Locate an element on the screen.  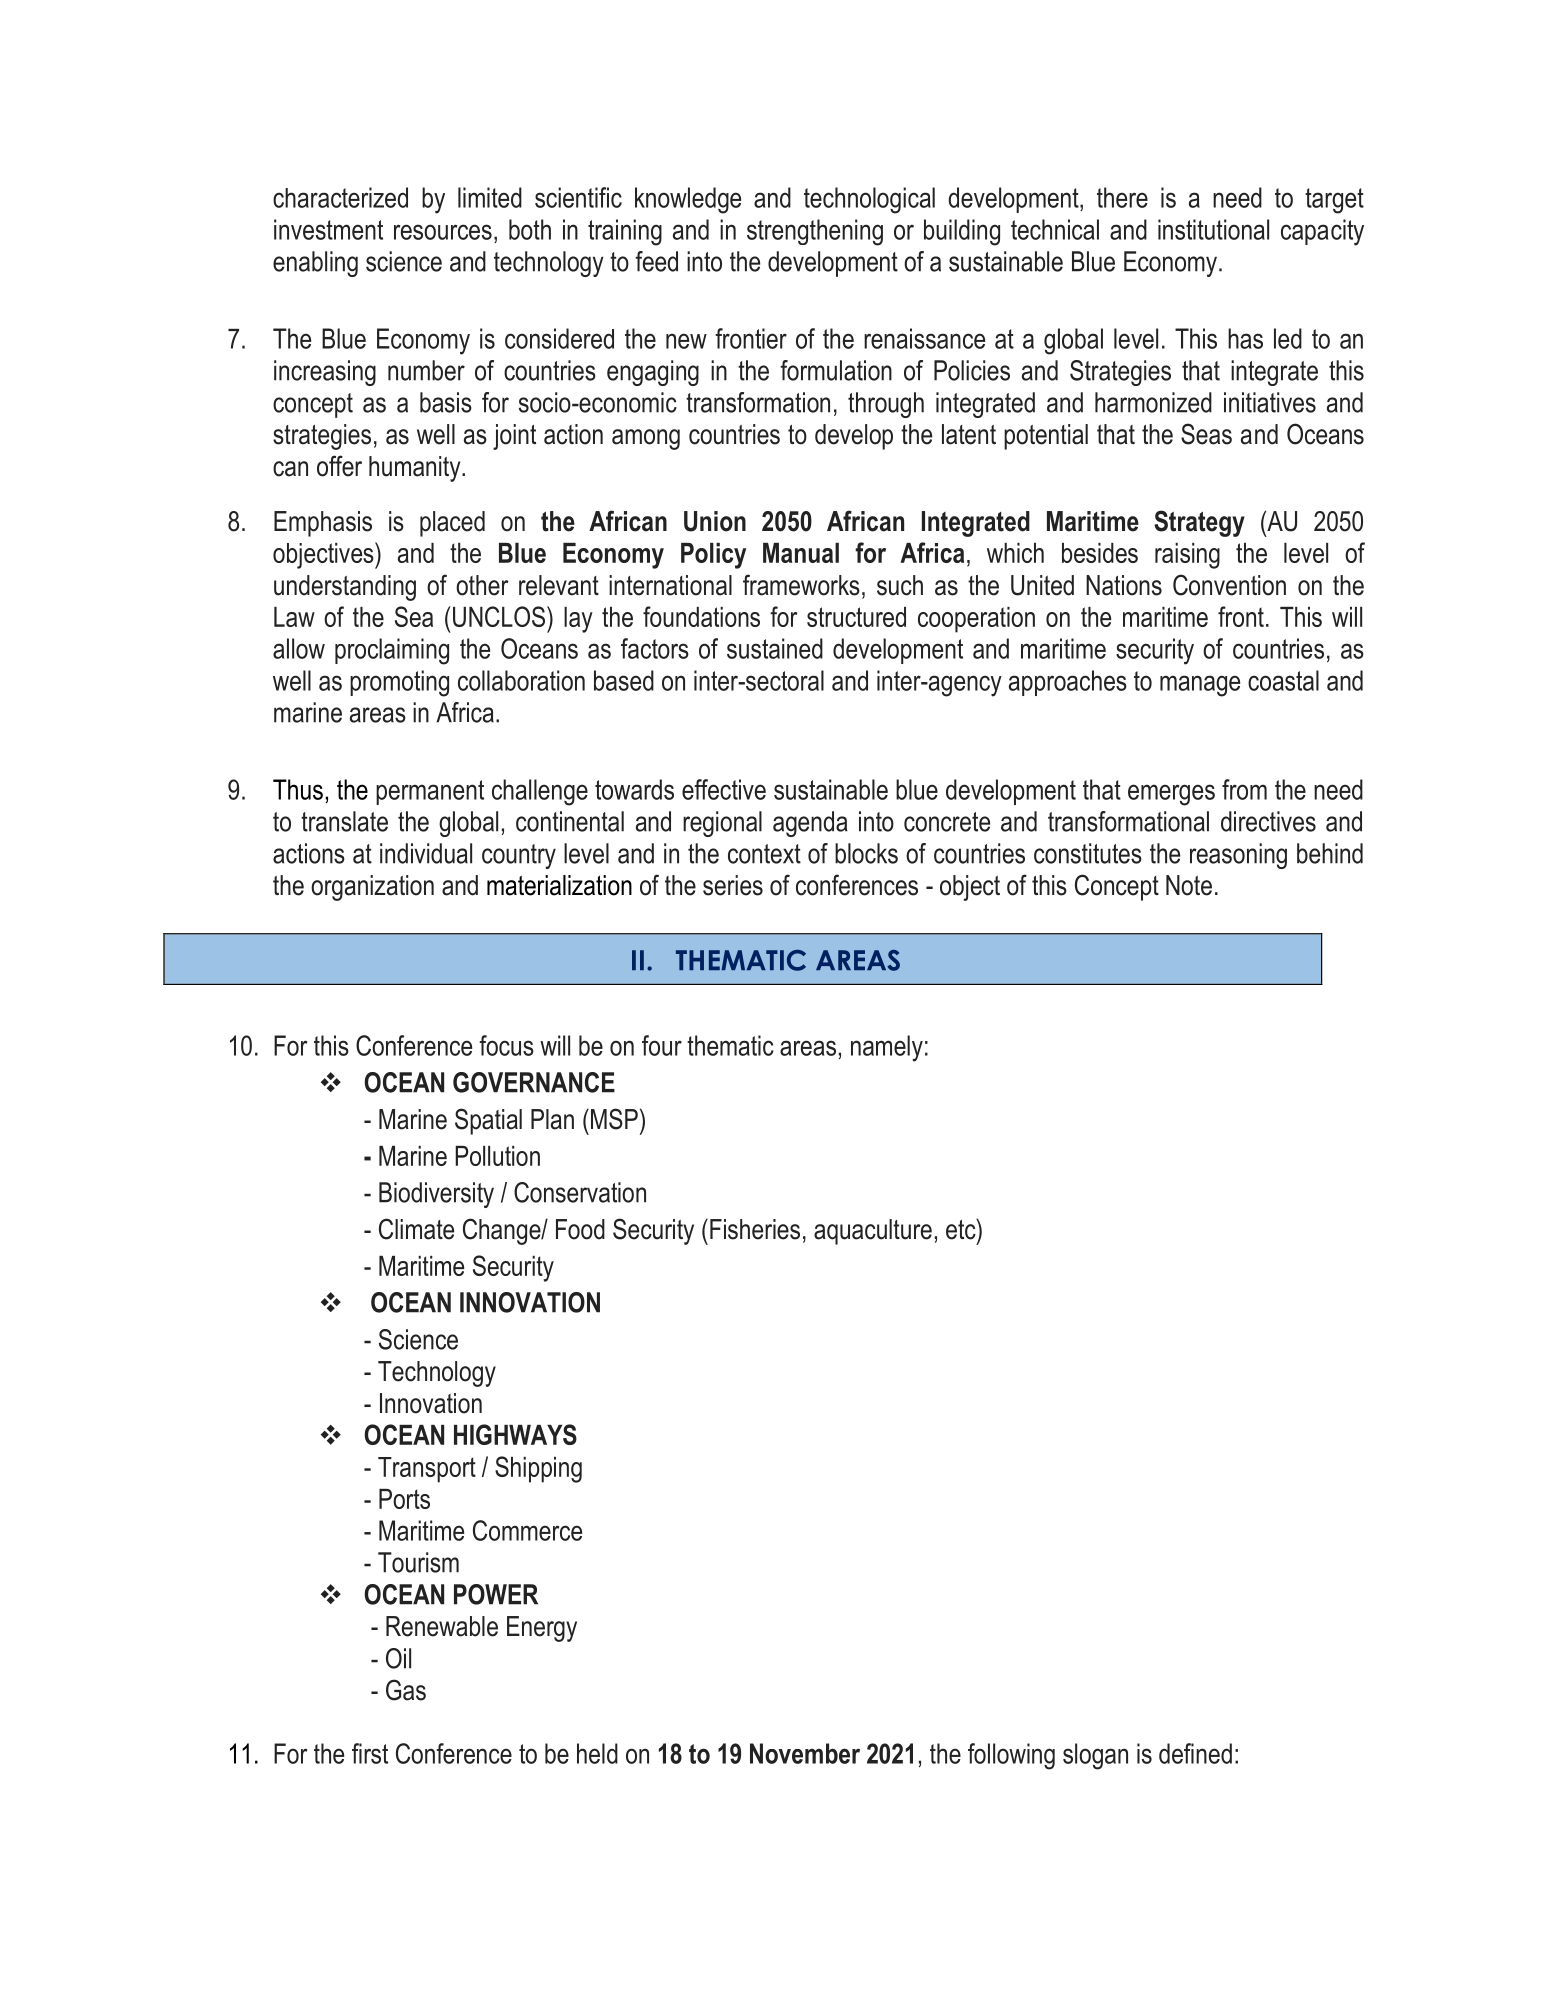
aquaculture is located at coordinates (873, 1232).
